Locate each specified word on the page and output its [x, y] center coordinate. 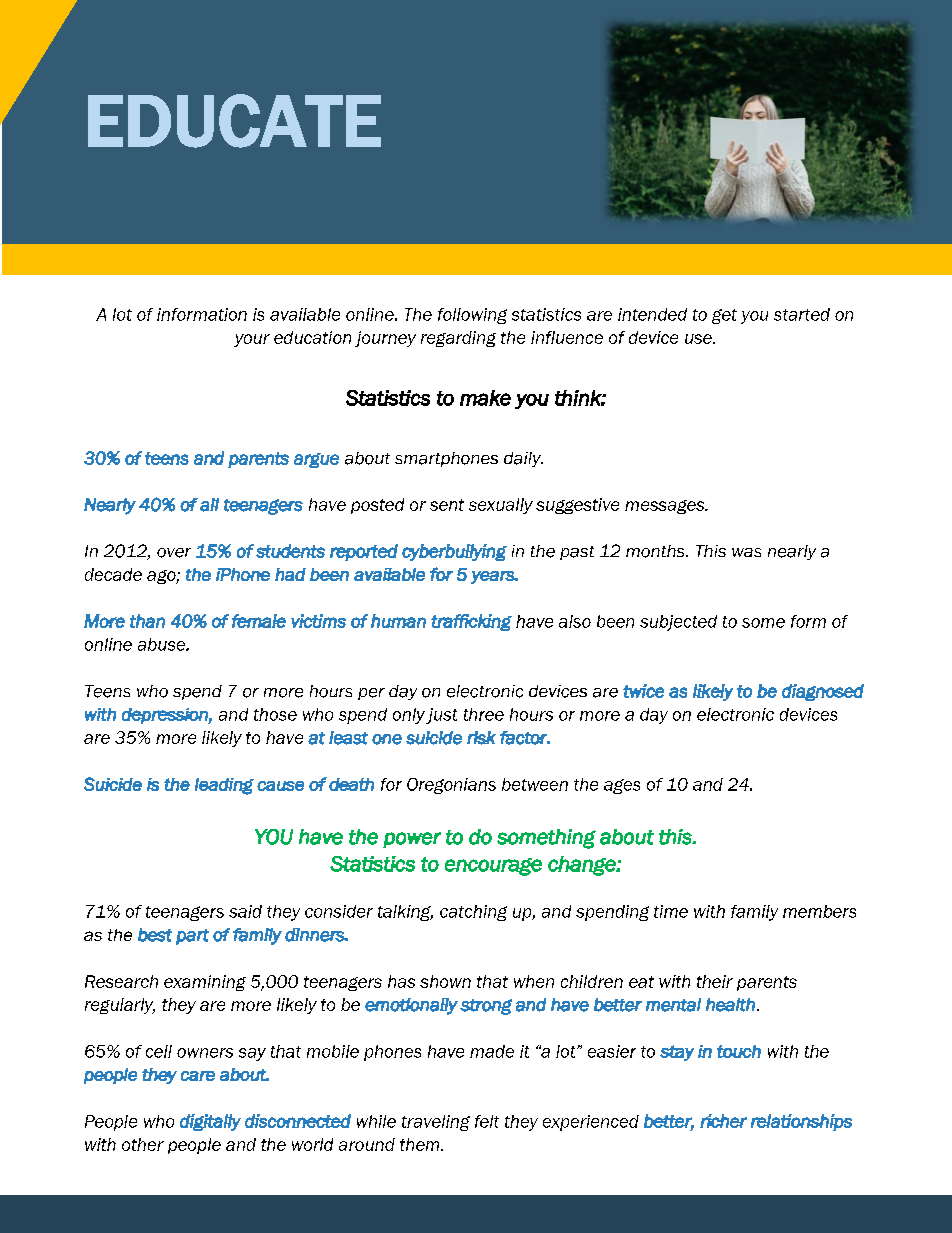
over [174, 553]
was [746, 552]
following [472, 316]
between [535, 784]
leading [224, 786]
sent [447, 505]
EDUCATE [234, 121]
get [724, 316]
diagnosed [823, 692]
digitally [210, 1122]
